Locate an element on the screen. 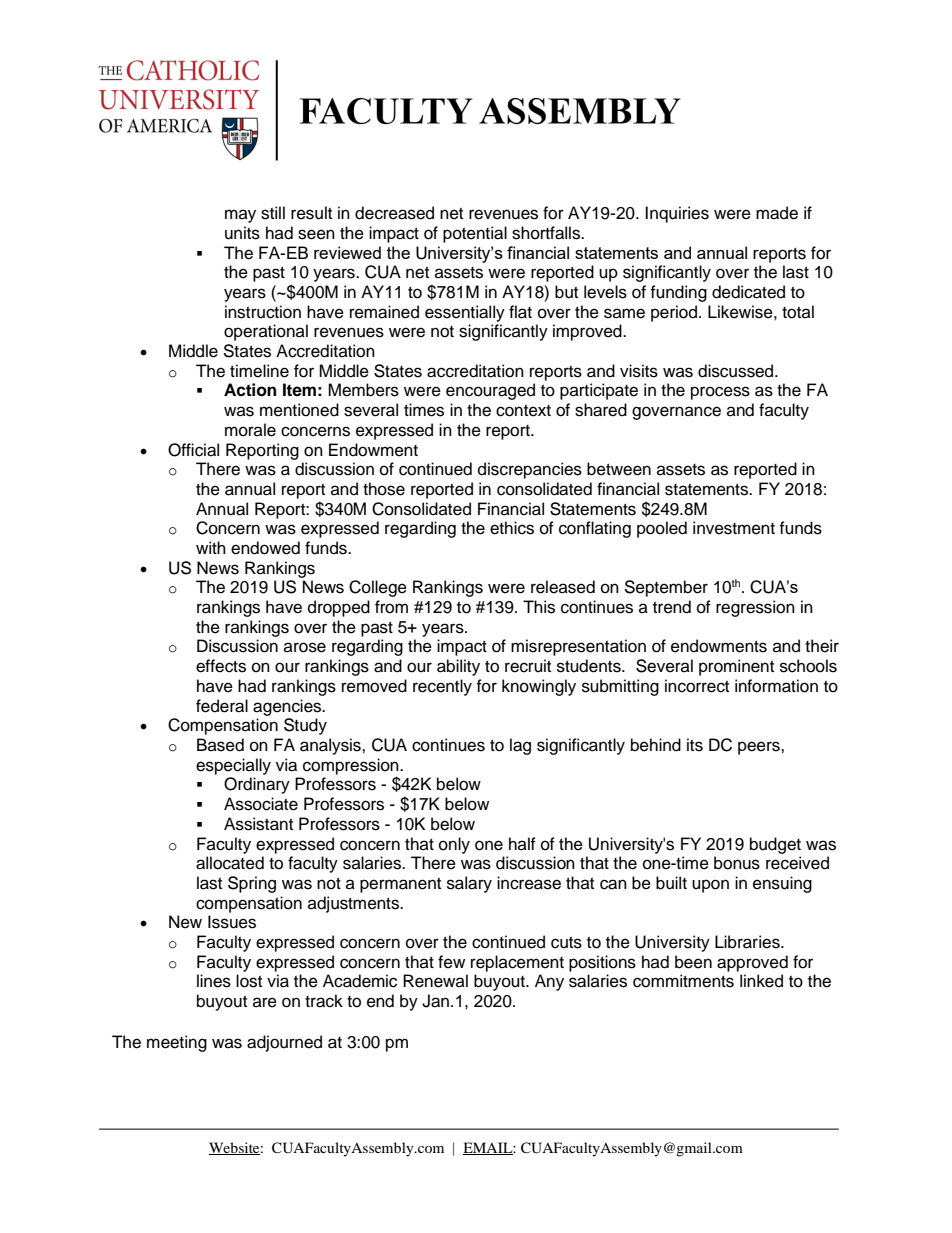  lag is located at coordinates (520, 746).
